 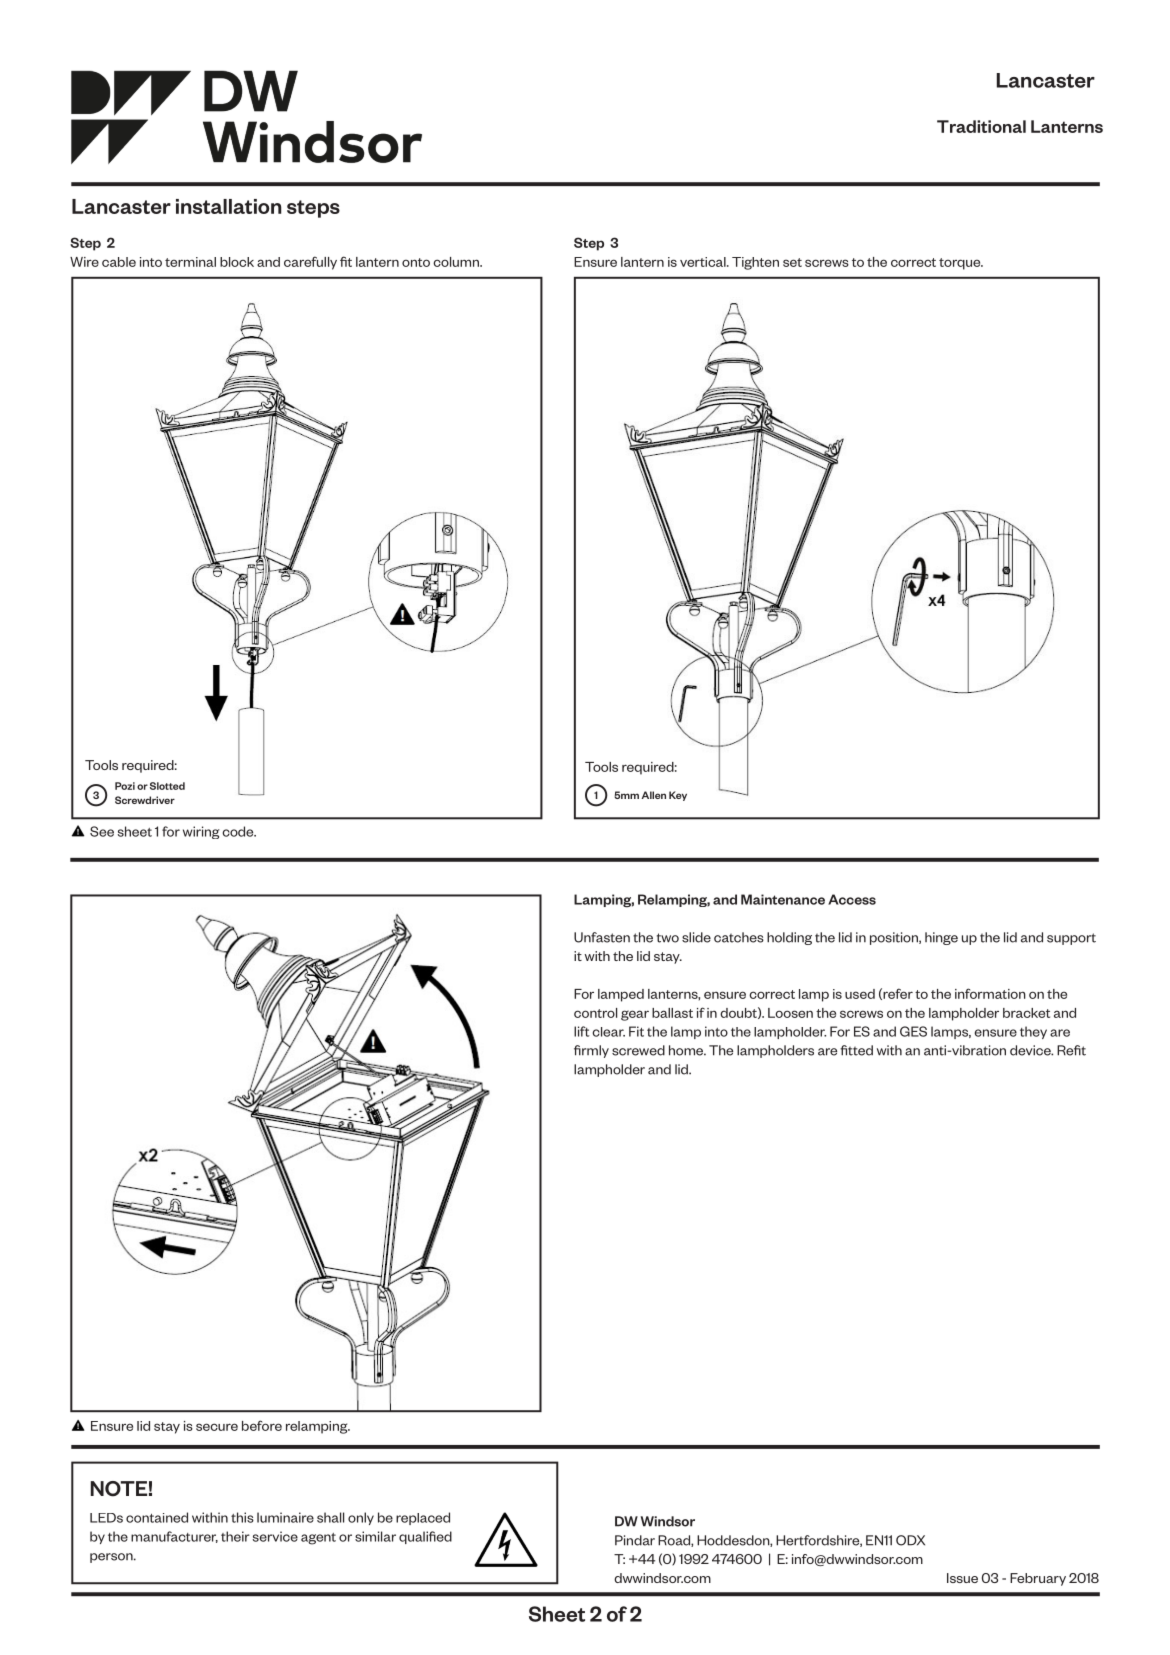 What do you see at coordinates (457, 262) in the document?
I see `column` at bounding box center [457, 262].
